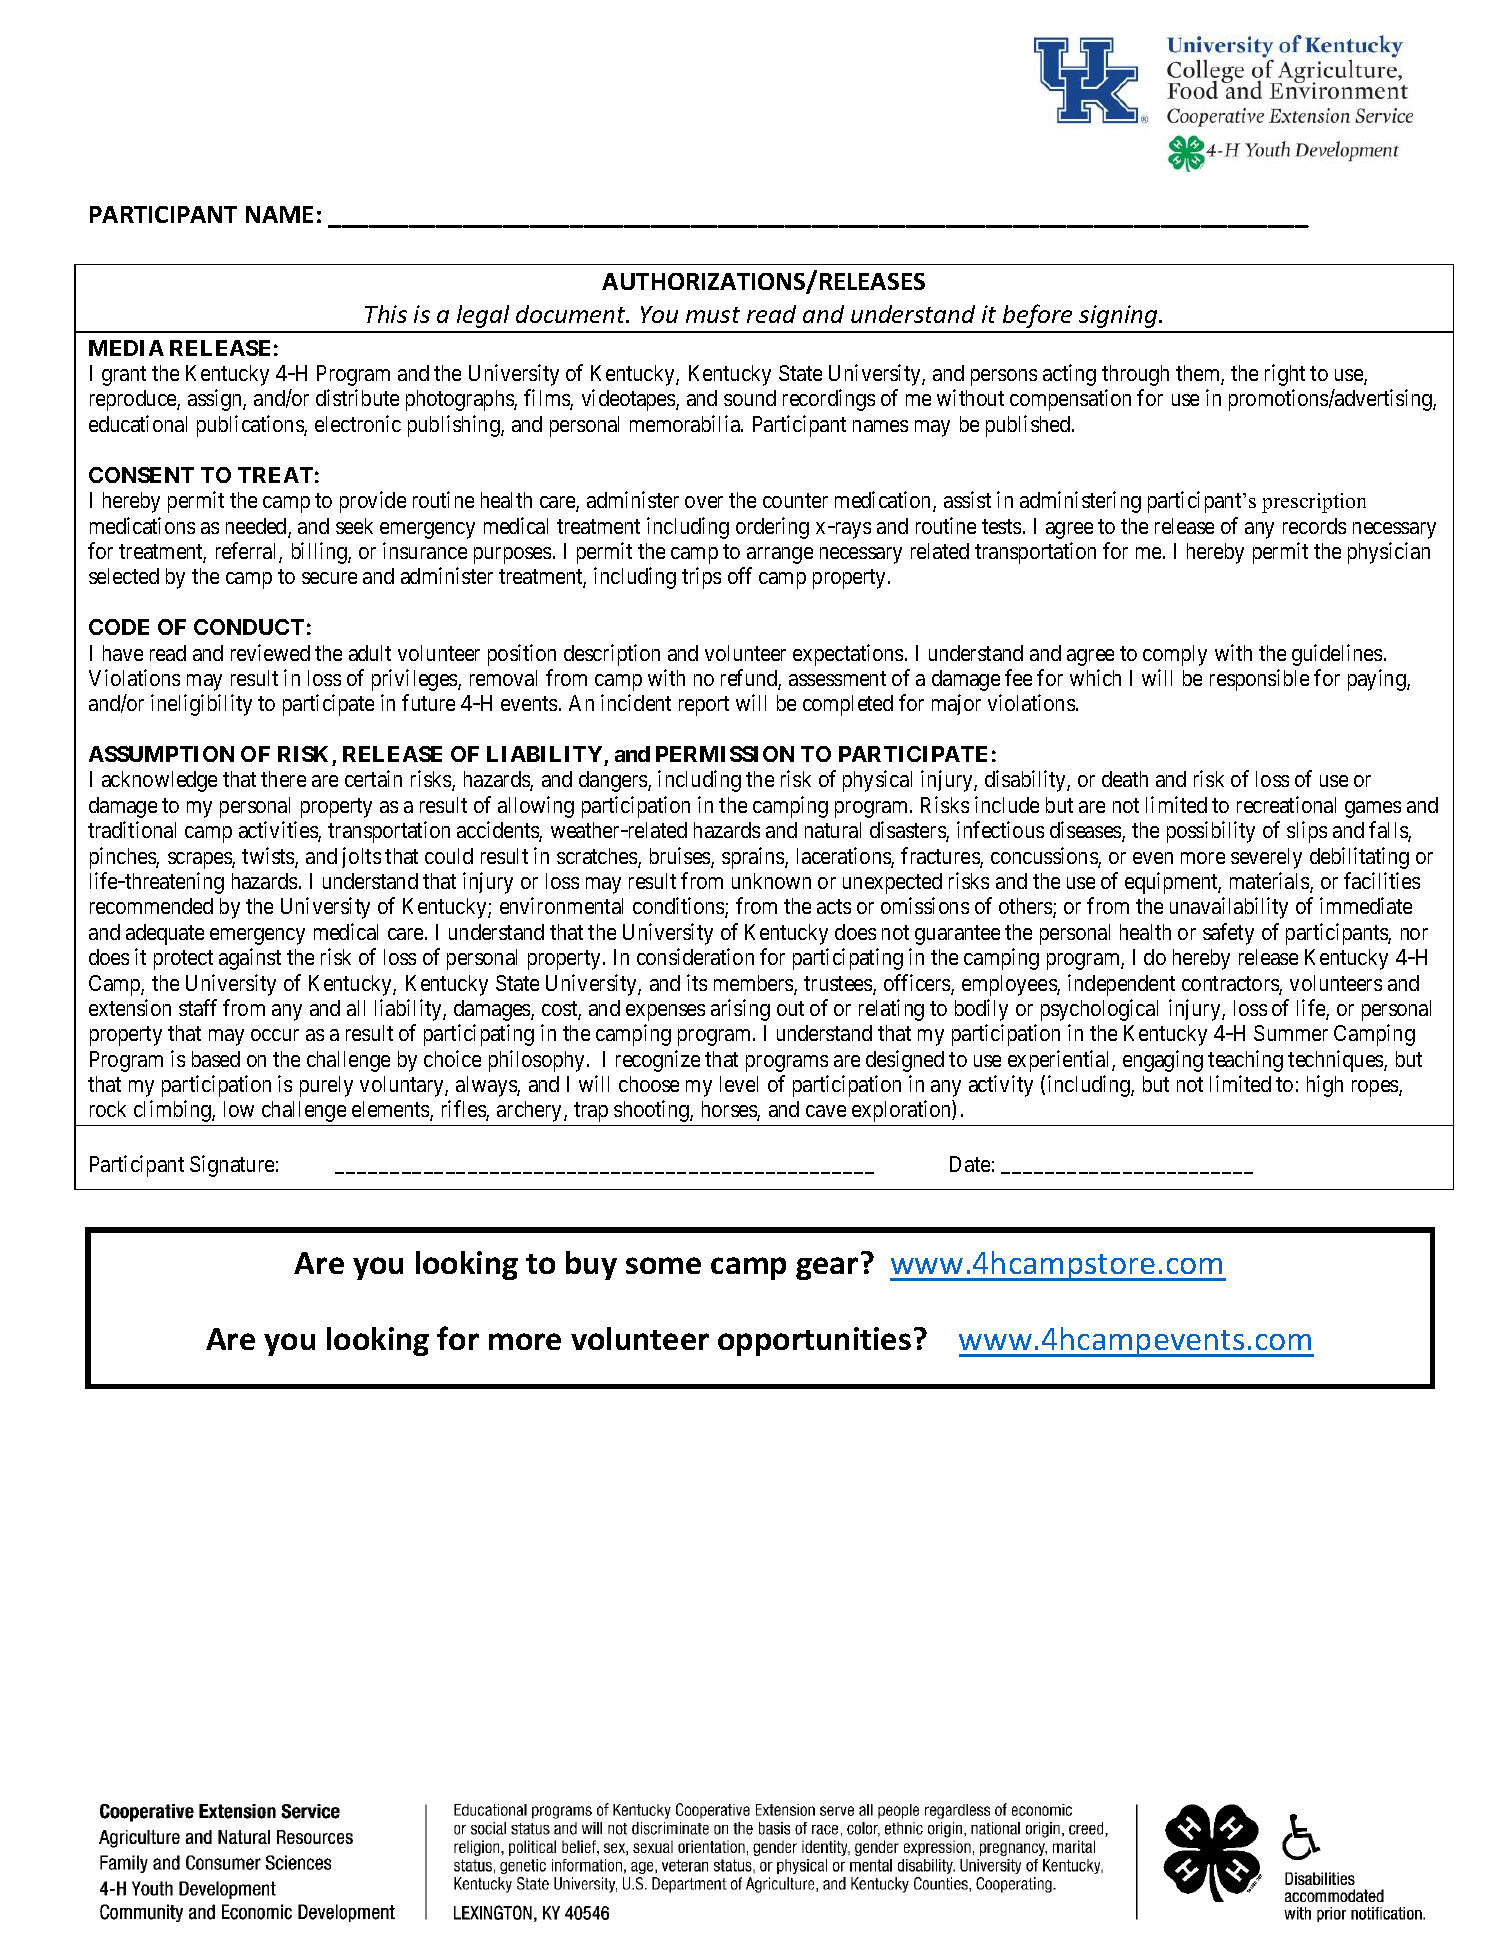 This screenshot has width=1501, height=1943. What do you see at coordinates (713, 315) in the screenshot?
I see `must` at bounding box center [713, 315].
